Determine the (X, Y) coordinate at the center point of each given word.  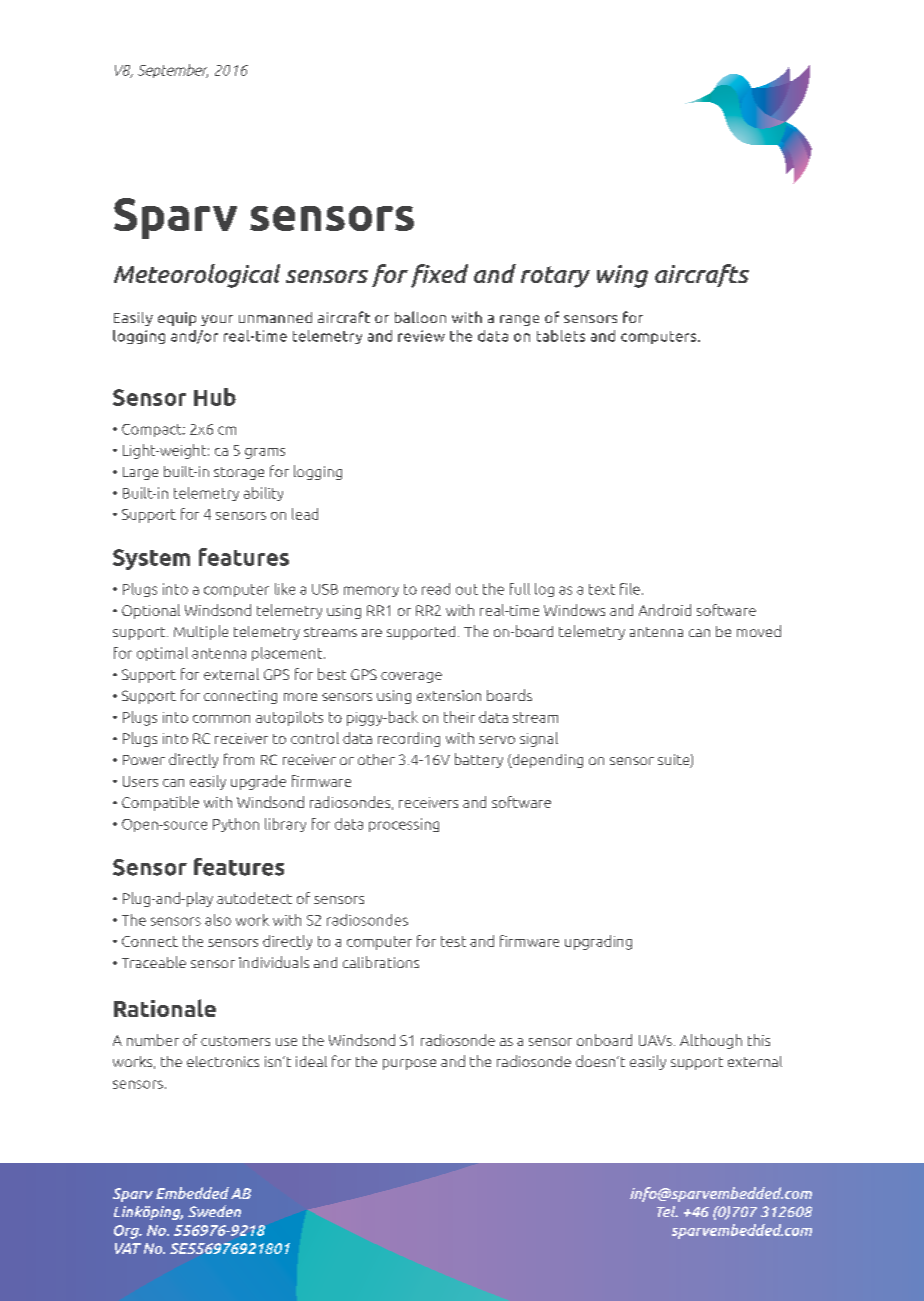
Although (711, 1041)
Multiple (201, 632)
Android (665, 610)
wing (622, 276)
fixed (439, 276)
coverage (411, 677)
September (173, 71)
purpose (409, 1064)
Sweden (214, 1211)
